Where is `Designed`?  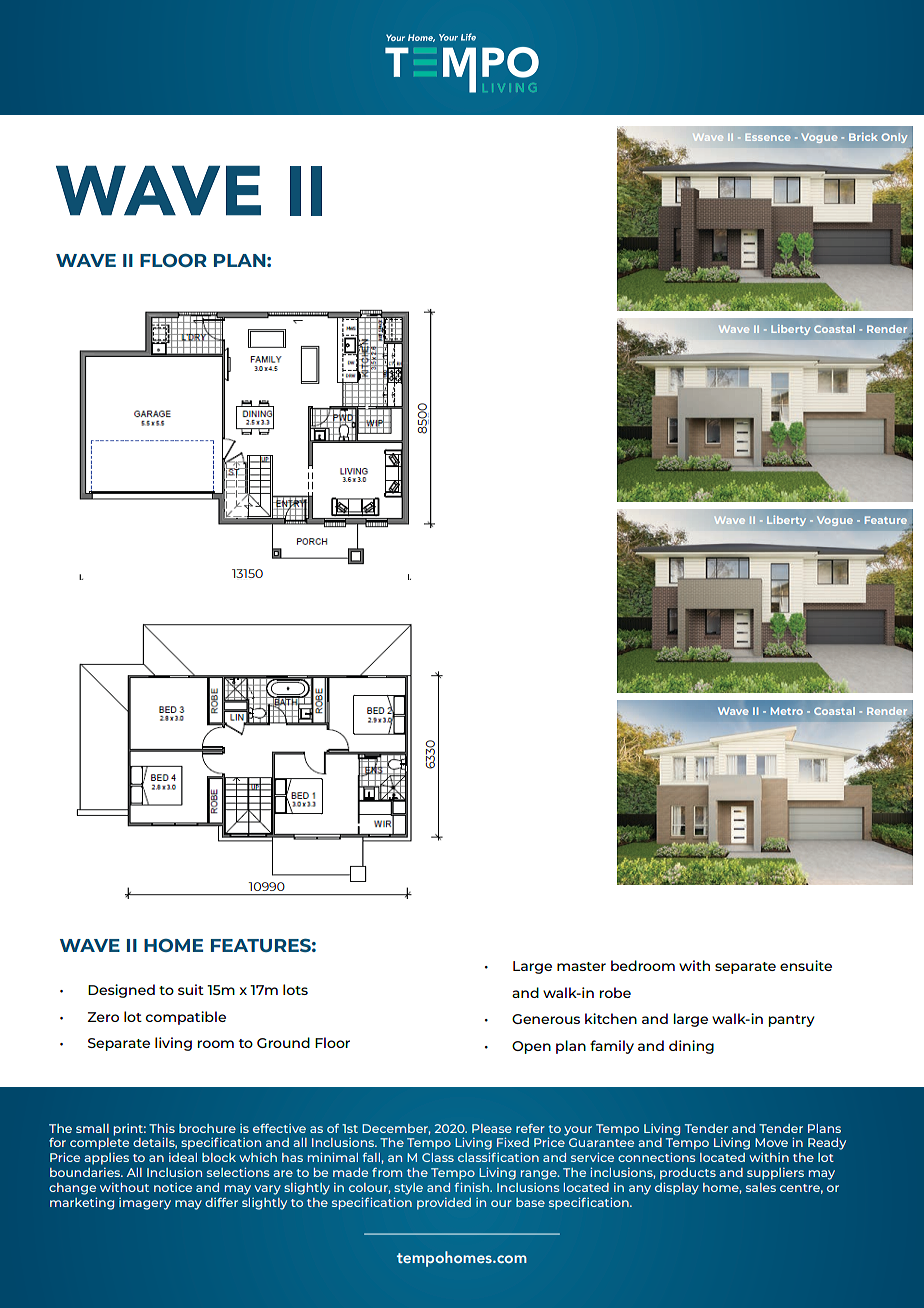 Designed is located at coordinates (121, 991).
